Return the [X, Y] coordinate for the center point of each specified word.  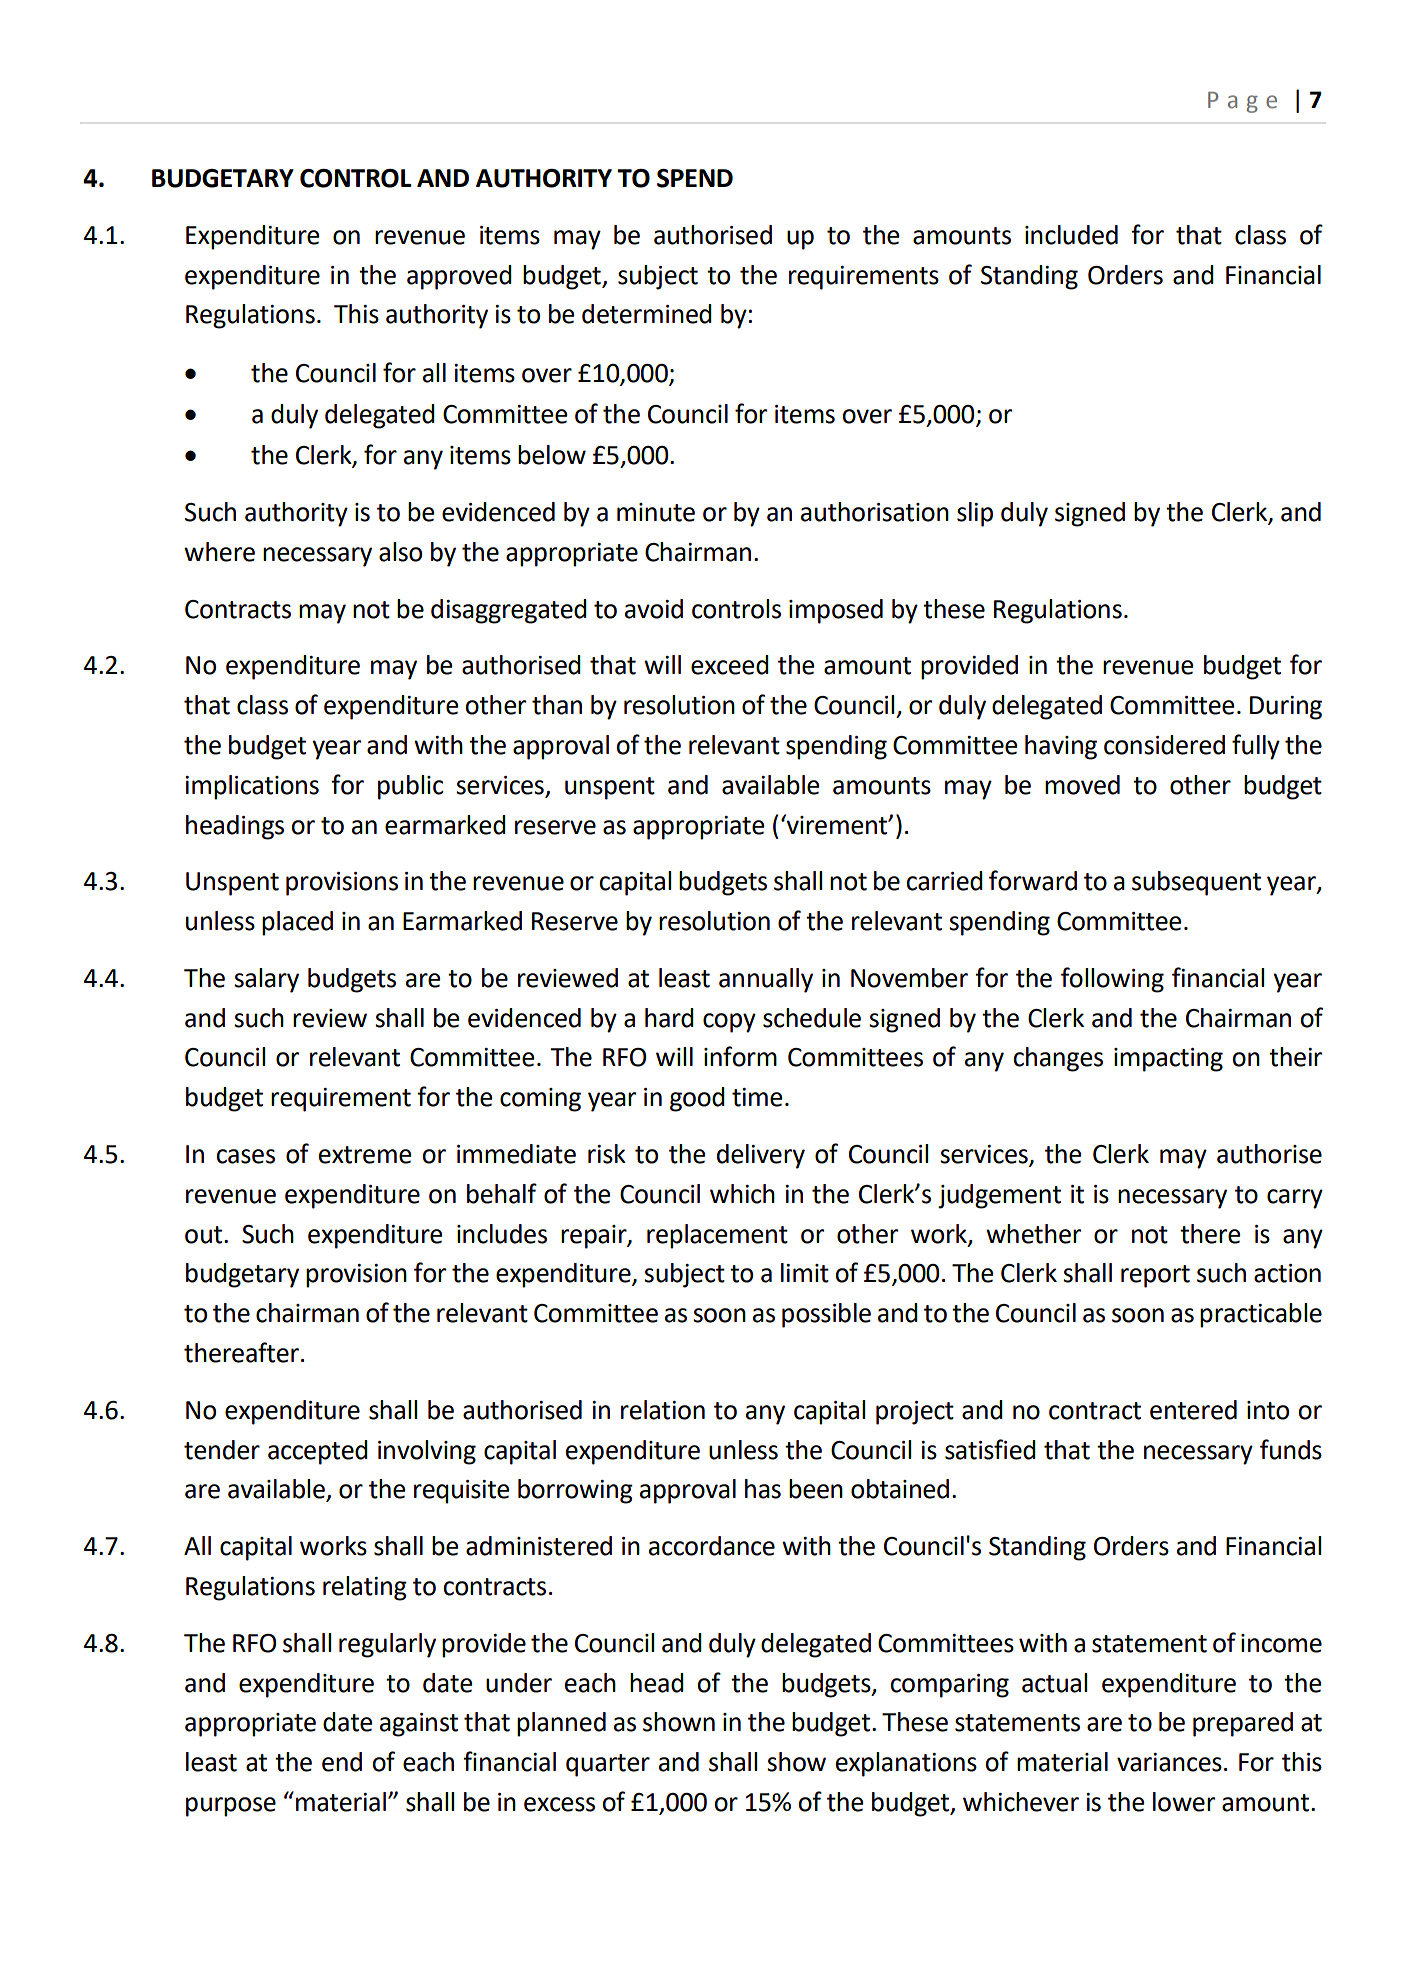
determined [647, 314]
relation [663, 1410]
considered [1164, 745]
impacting [1168, 1060]
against [419, 1725]
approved [459, 277]
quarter [608, 1765]
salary [266, 980]
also [400, 552]
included [1071, 235]
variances [1169, 1762]
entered [1193, 1410]
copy [729, 1023]
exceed [730, 665]
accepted [318, 1452]
